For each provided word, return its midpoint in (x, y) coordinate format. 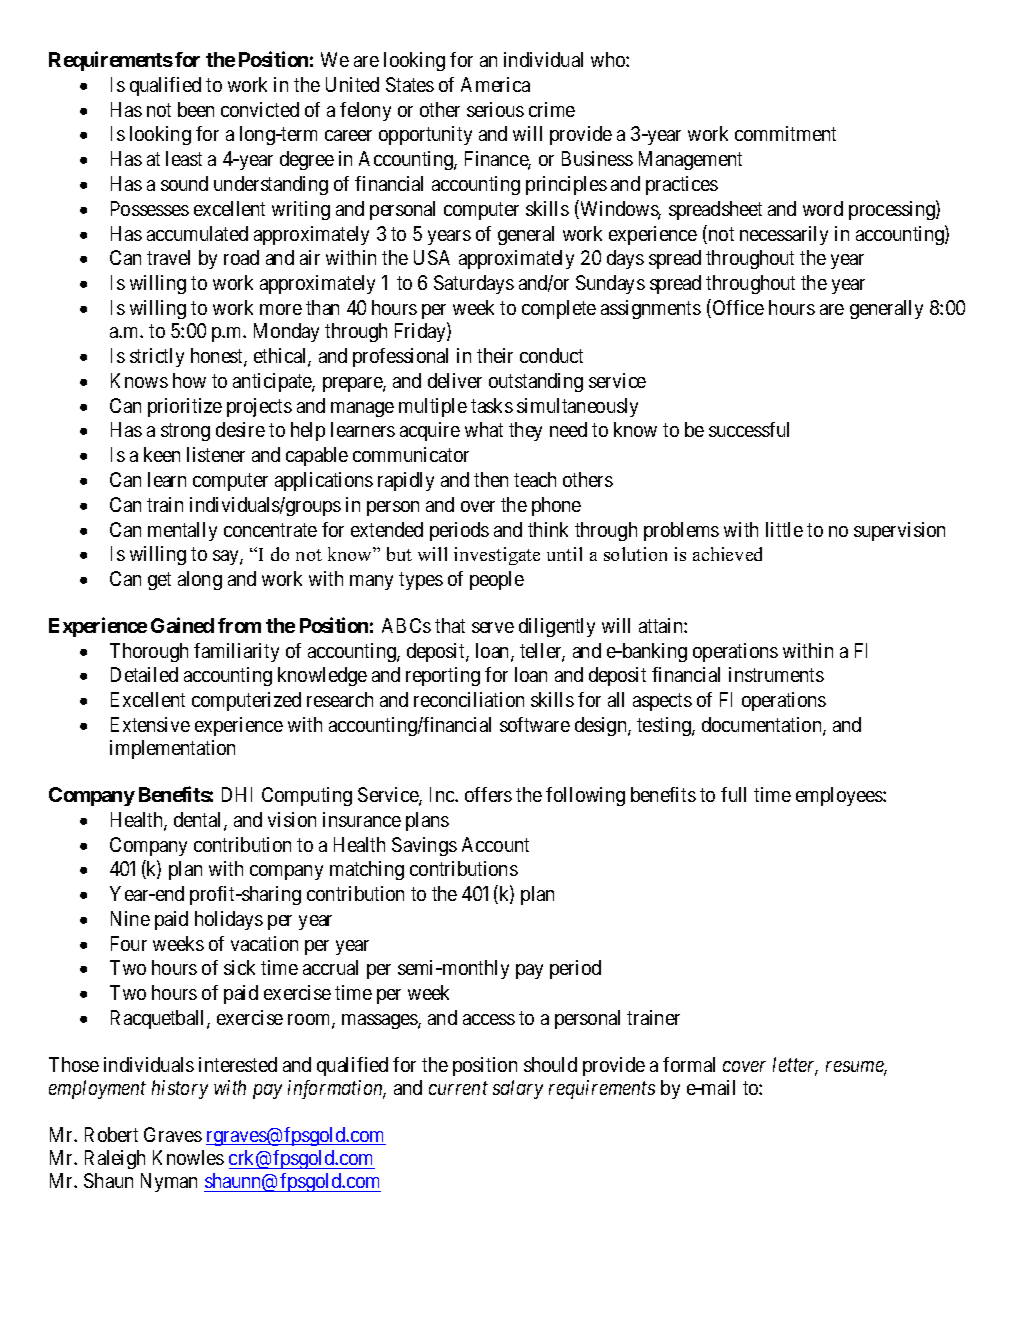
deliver (455, 380)
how (189, 380)
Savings (424, 846)
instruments (776, 674)
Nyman (169, 1182)
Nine (130, 918)
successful (749, 429)
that (450, 625)
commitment (785, 133)
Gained (182, 625)
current (458, 1088)
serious (495, 109)
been (196, 109)
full (733, 794)
